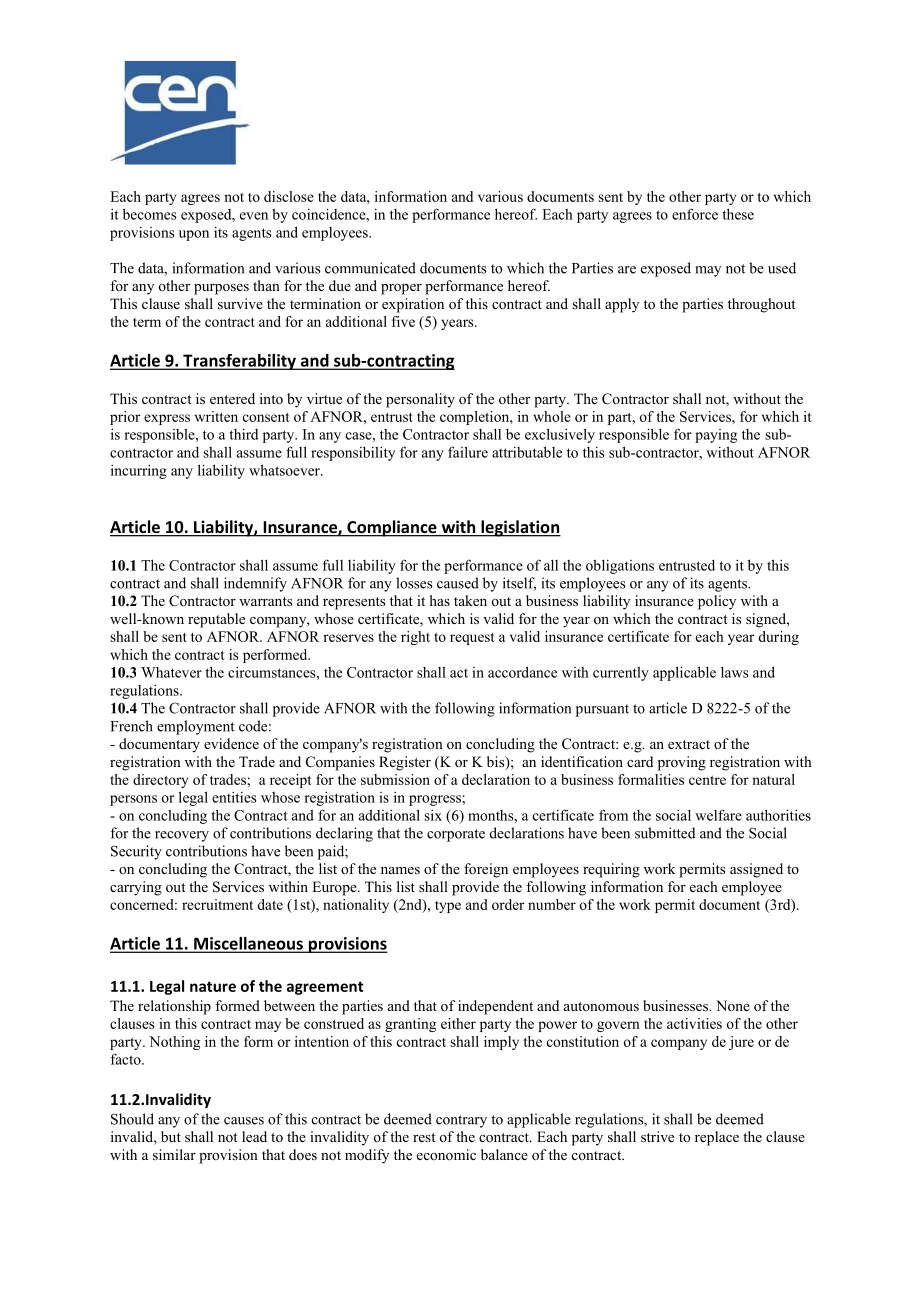 Image resolution: width=924 pixels, height=1308 pixels. I want to click on request, so click(472, 639).
